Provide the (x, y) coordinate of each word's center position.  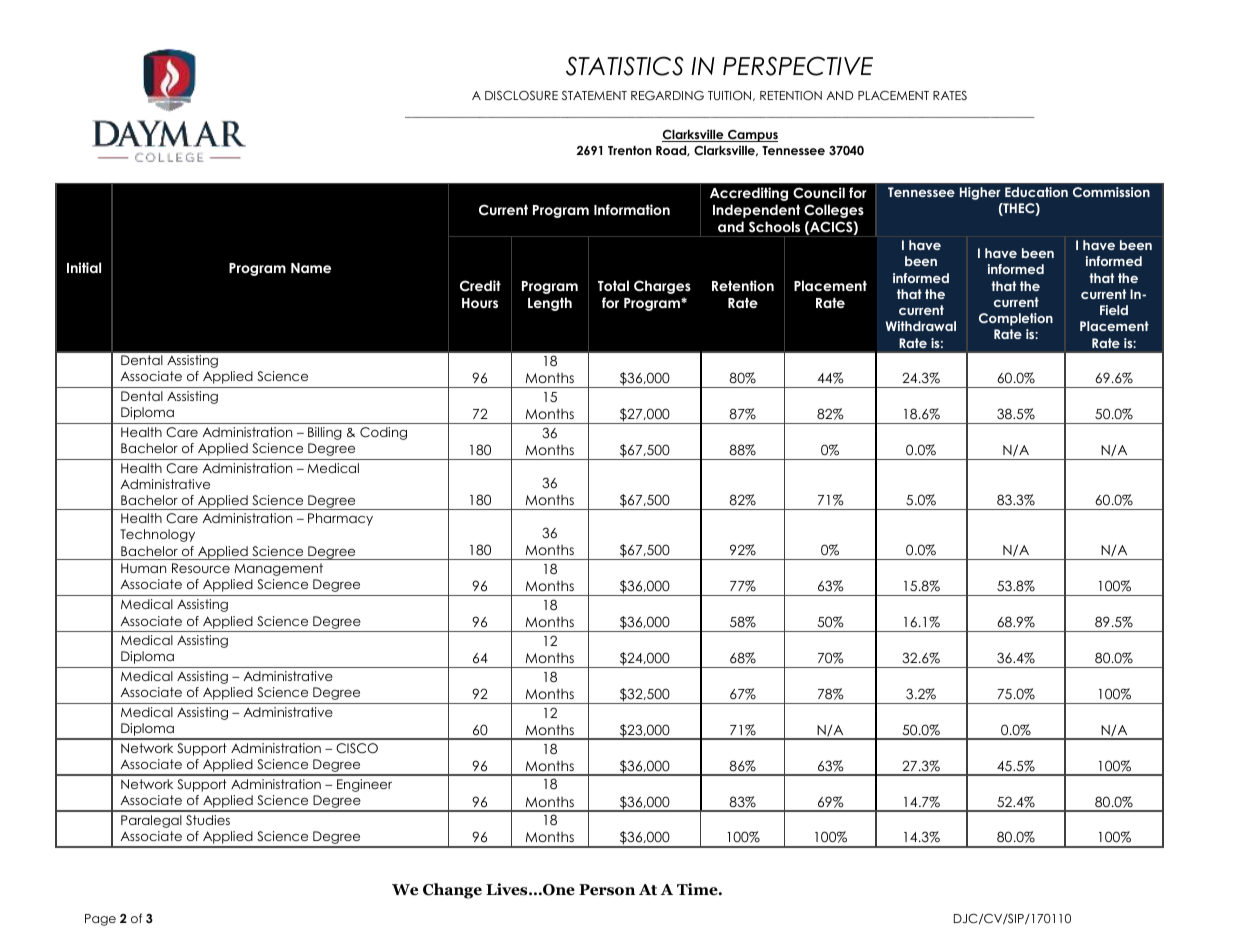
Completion (1016, 319)
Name (311, 268)
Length (550, 304)
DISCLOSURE (521, 96)
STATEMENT (594, 95)
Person (607, 890)
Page (100, 920)
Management (278, 569)
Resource (201, 568)
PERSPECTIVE (798, 66)
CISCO (357, 748)
